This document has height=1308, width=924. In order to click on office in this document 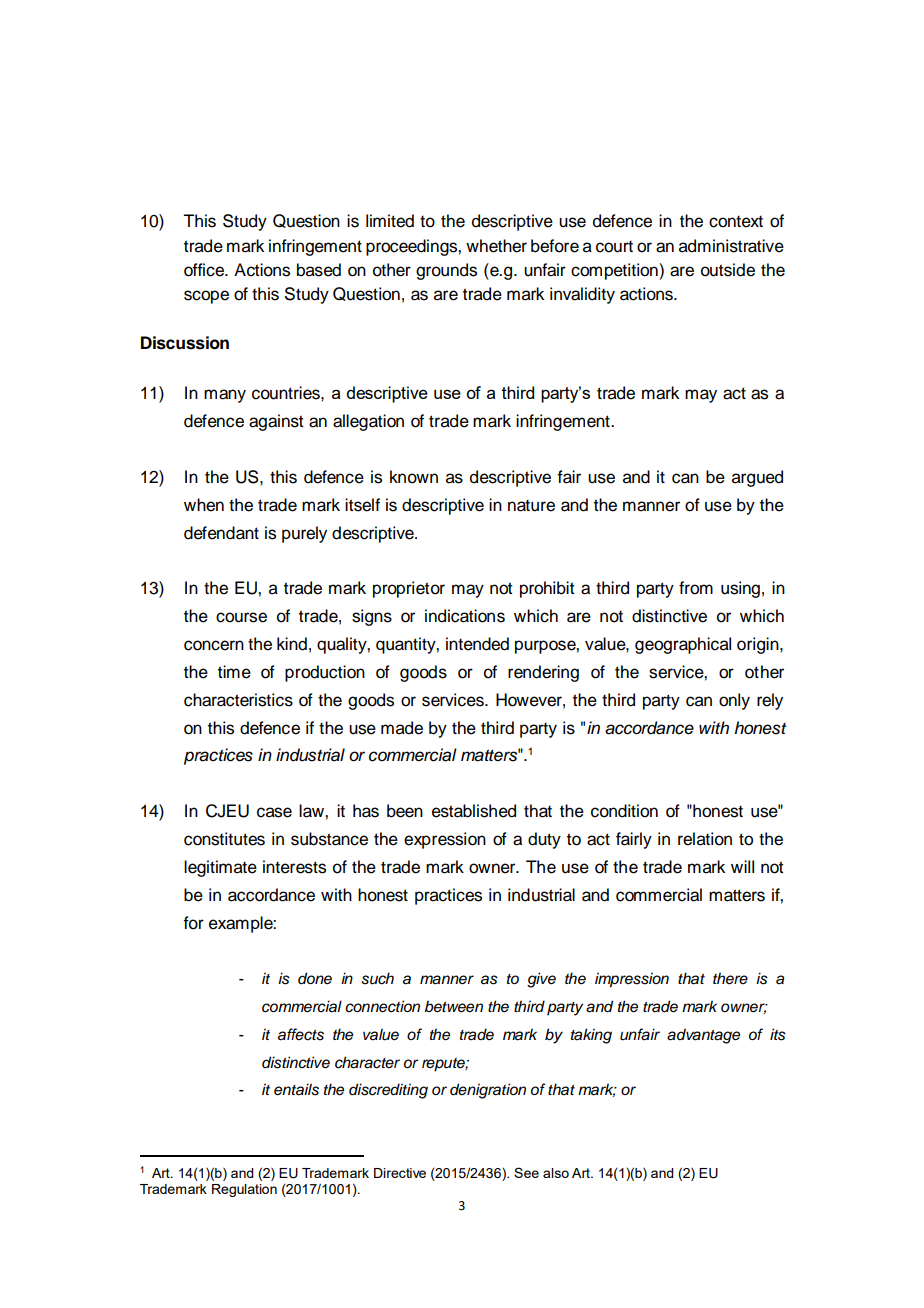, I will do `click(205, 270)`.
